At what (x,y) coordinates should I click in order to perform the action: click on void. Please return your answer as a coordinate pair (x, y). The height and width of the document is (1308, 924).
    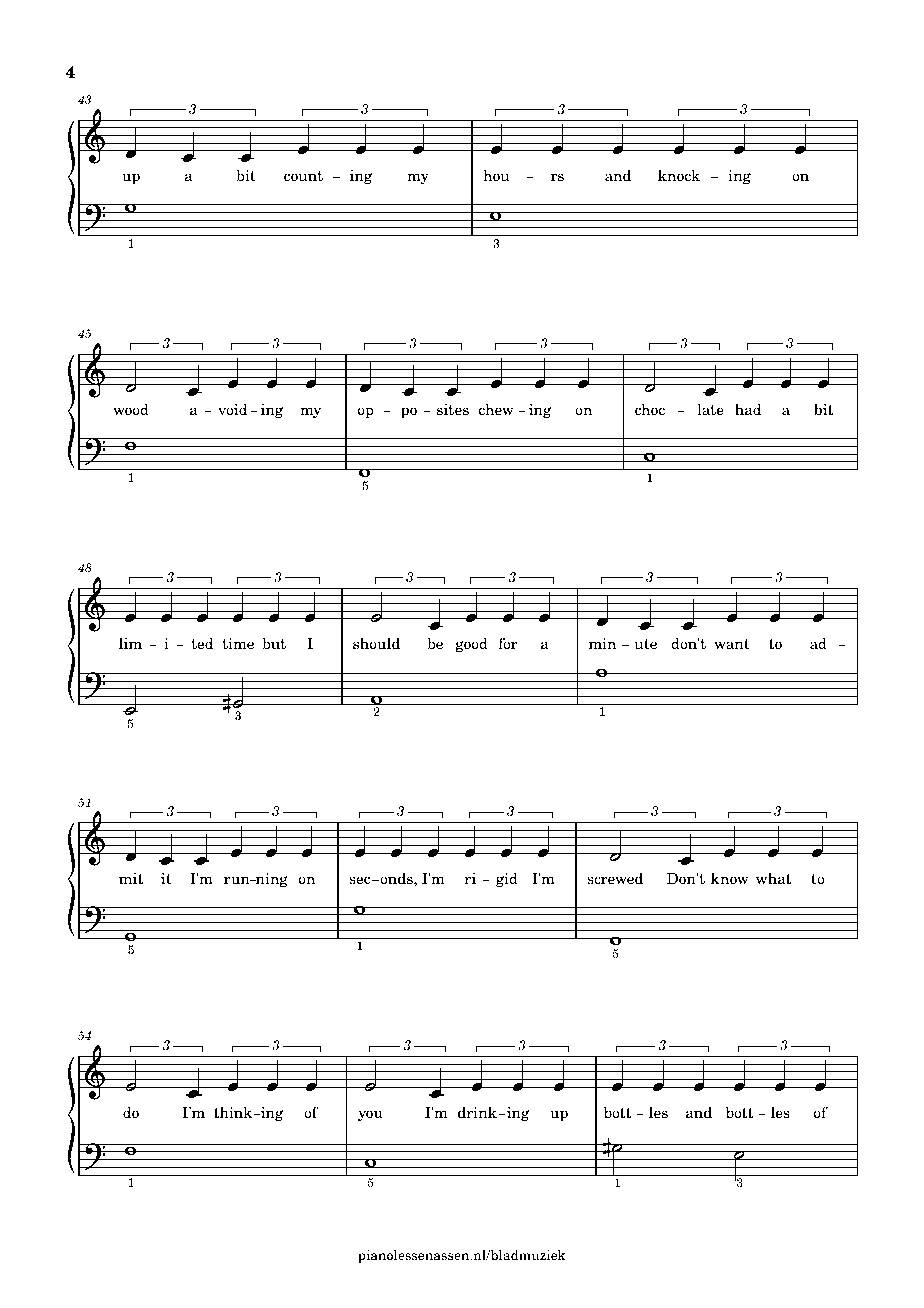
    Looking at the image, I should click on (233, 409).
